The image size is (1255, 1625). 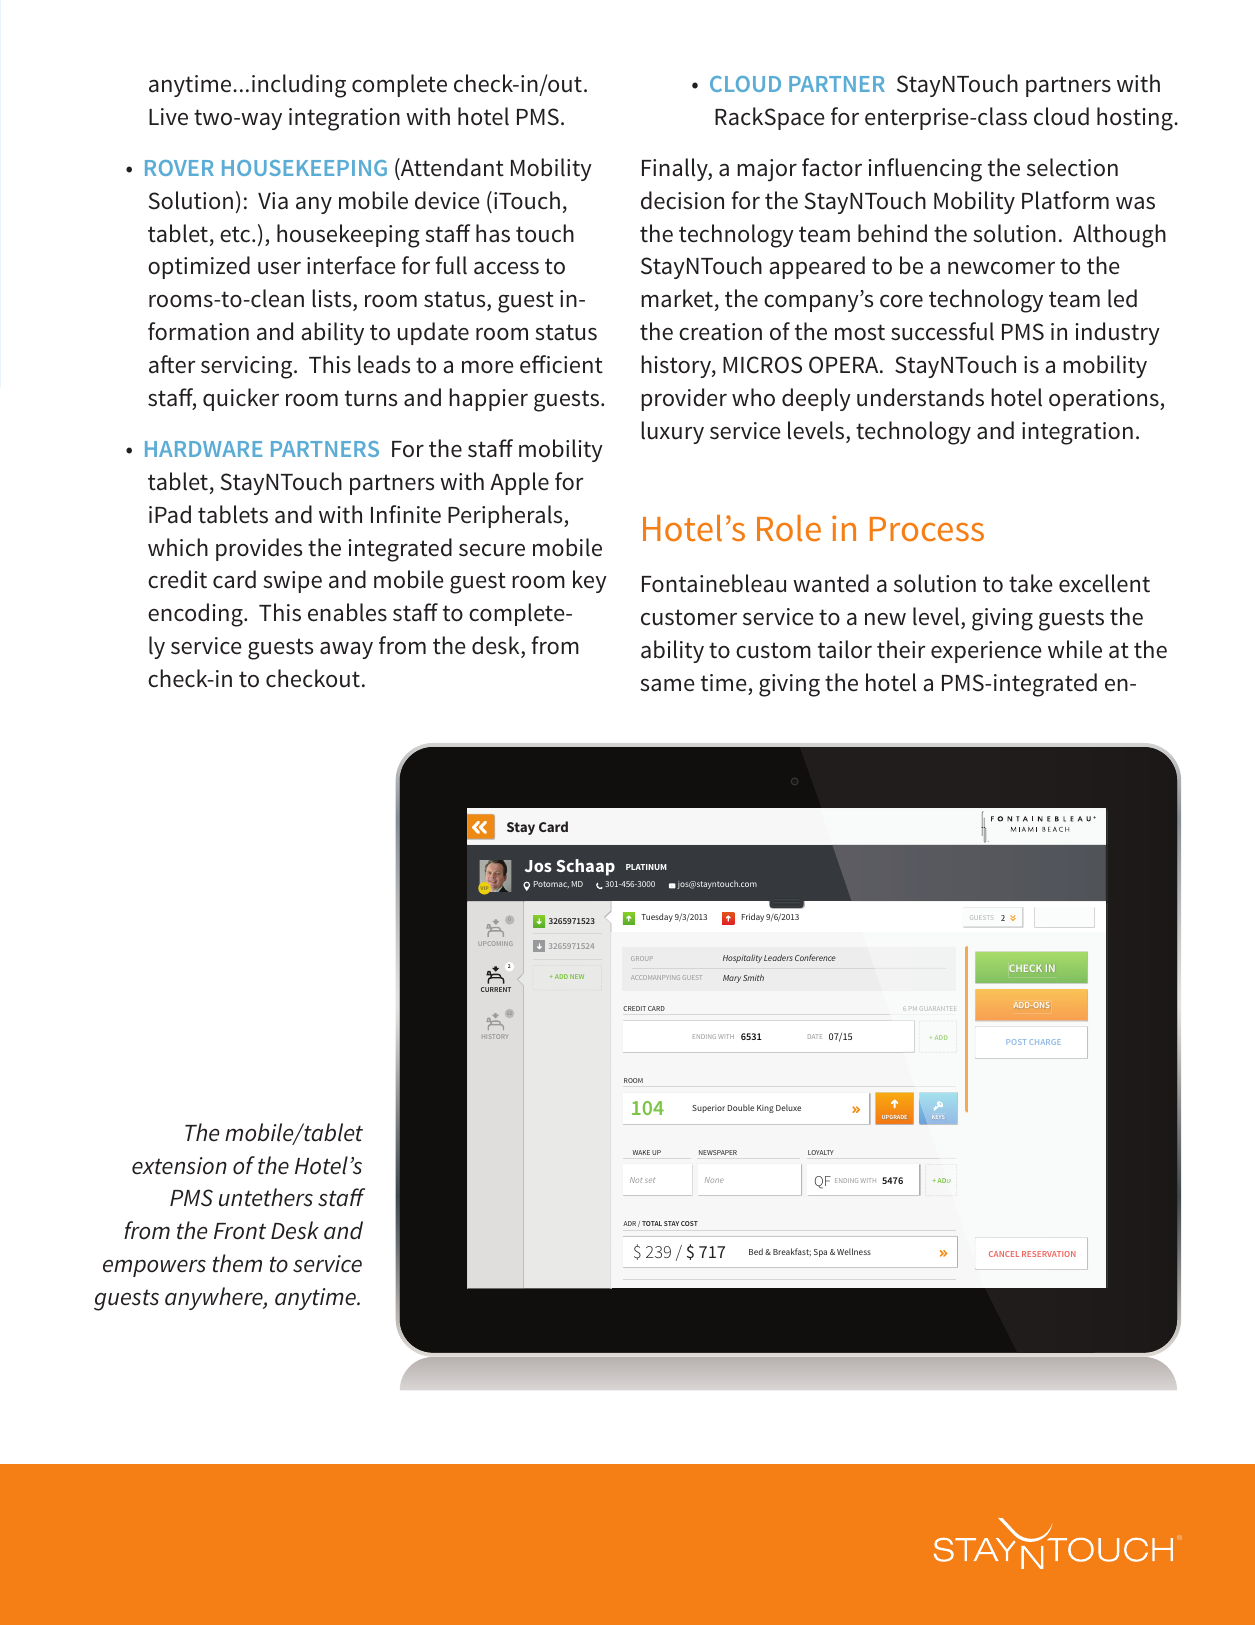 What do you see at coordinates (920, 397) in the screenshot?
I see `understands` at bounding box center [920, 397].
